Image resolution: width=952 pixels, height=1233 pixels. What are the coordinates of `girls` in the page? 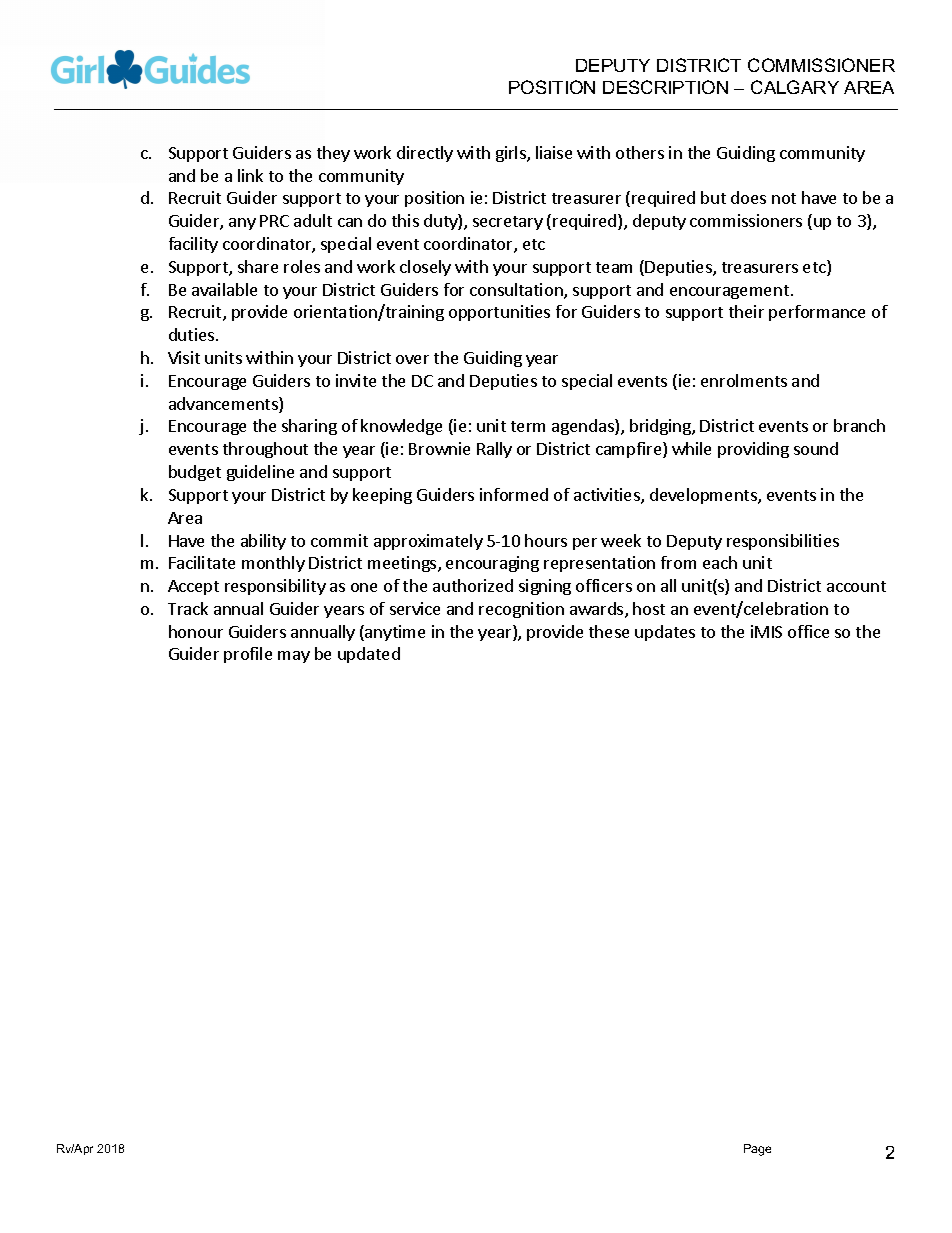 It's located at (512, 154).
